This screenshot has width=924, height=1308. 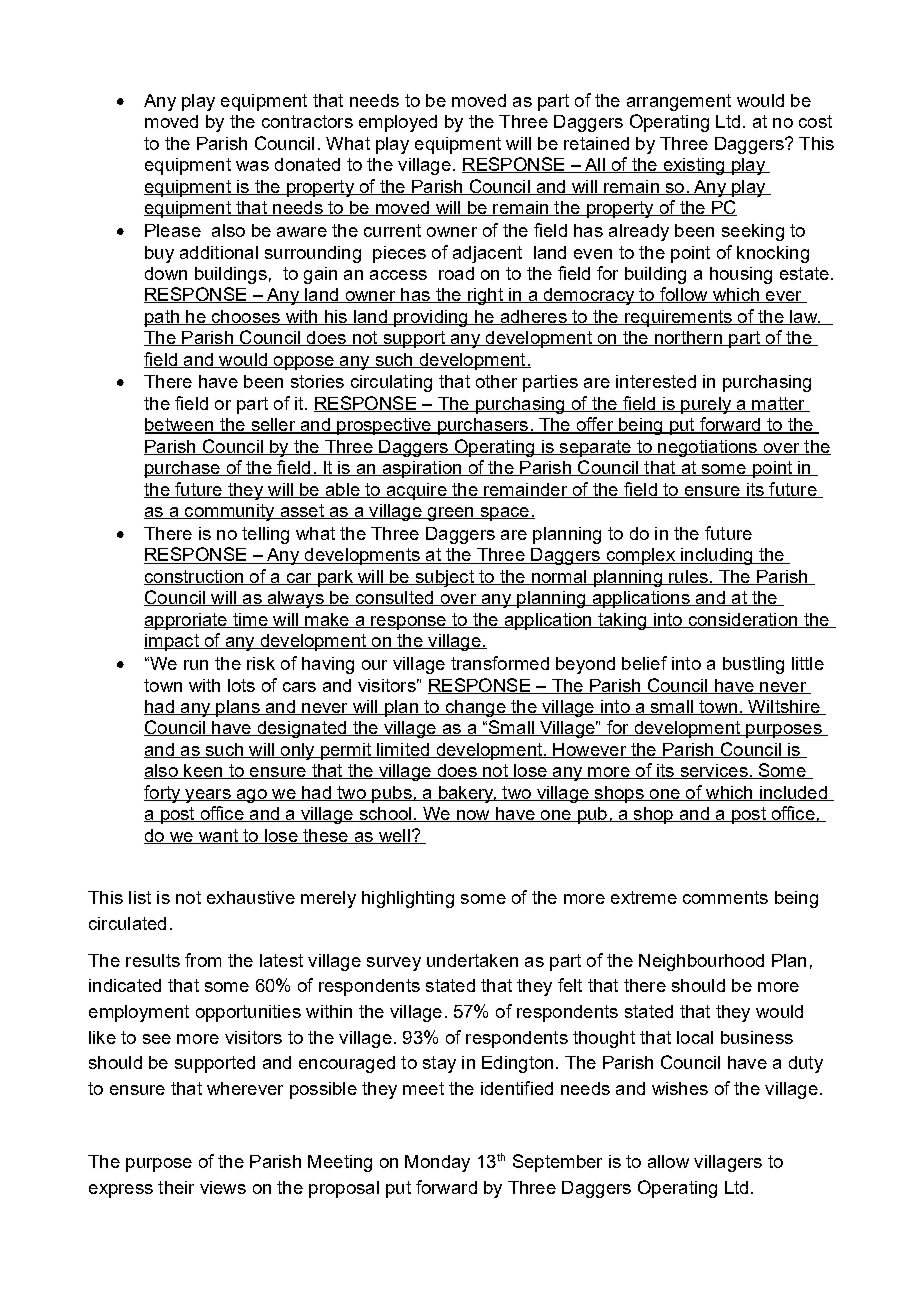 I want to click on between, so click(x=180, y=426).
